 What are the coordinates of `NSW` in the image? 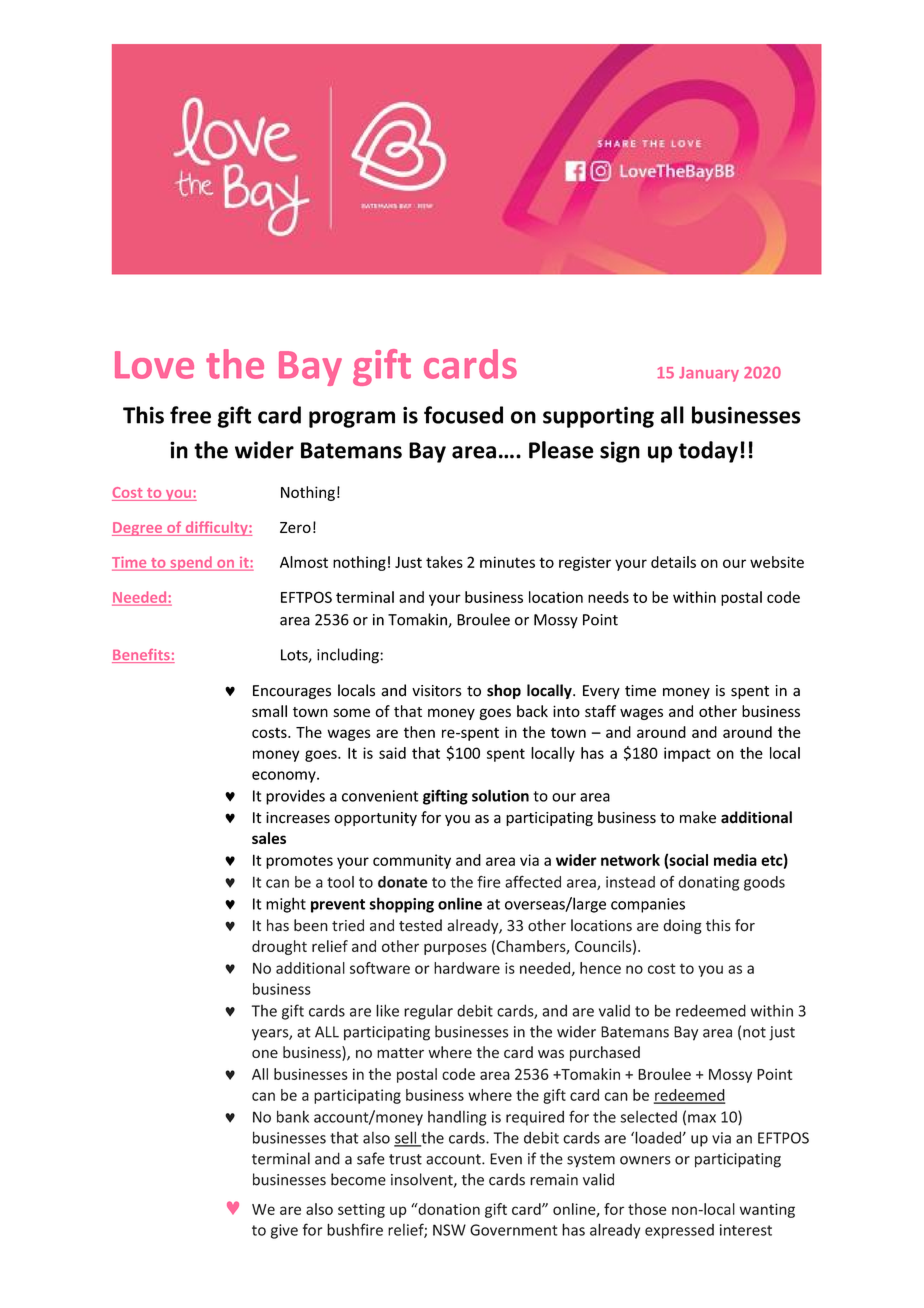 It's located at (449, 1230).
